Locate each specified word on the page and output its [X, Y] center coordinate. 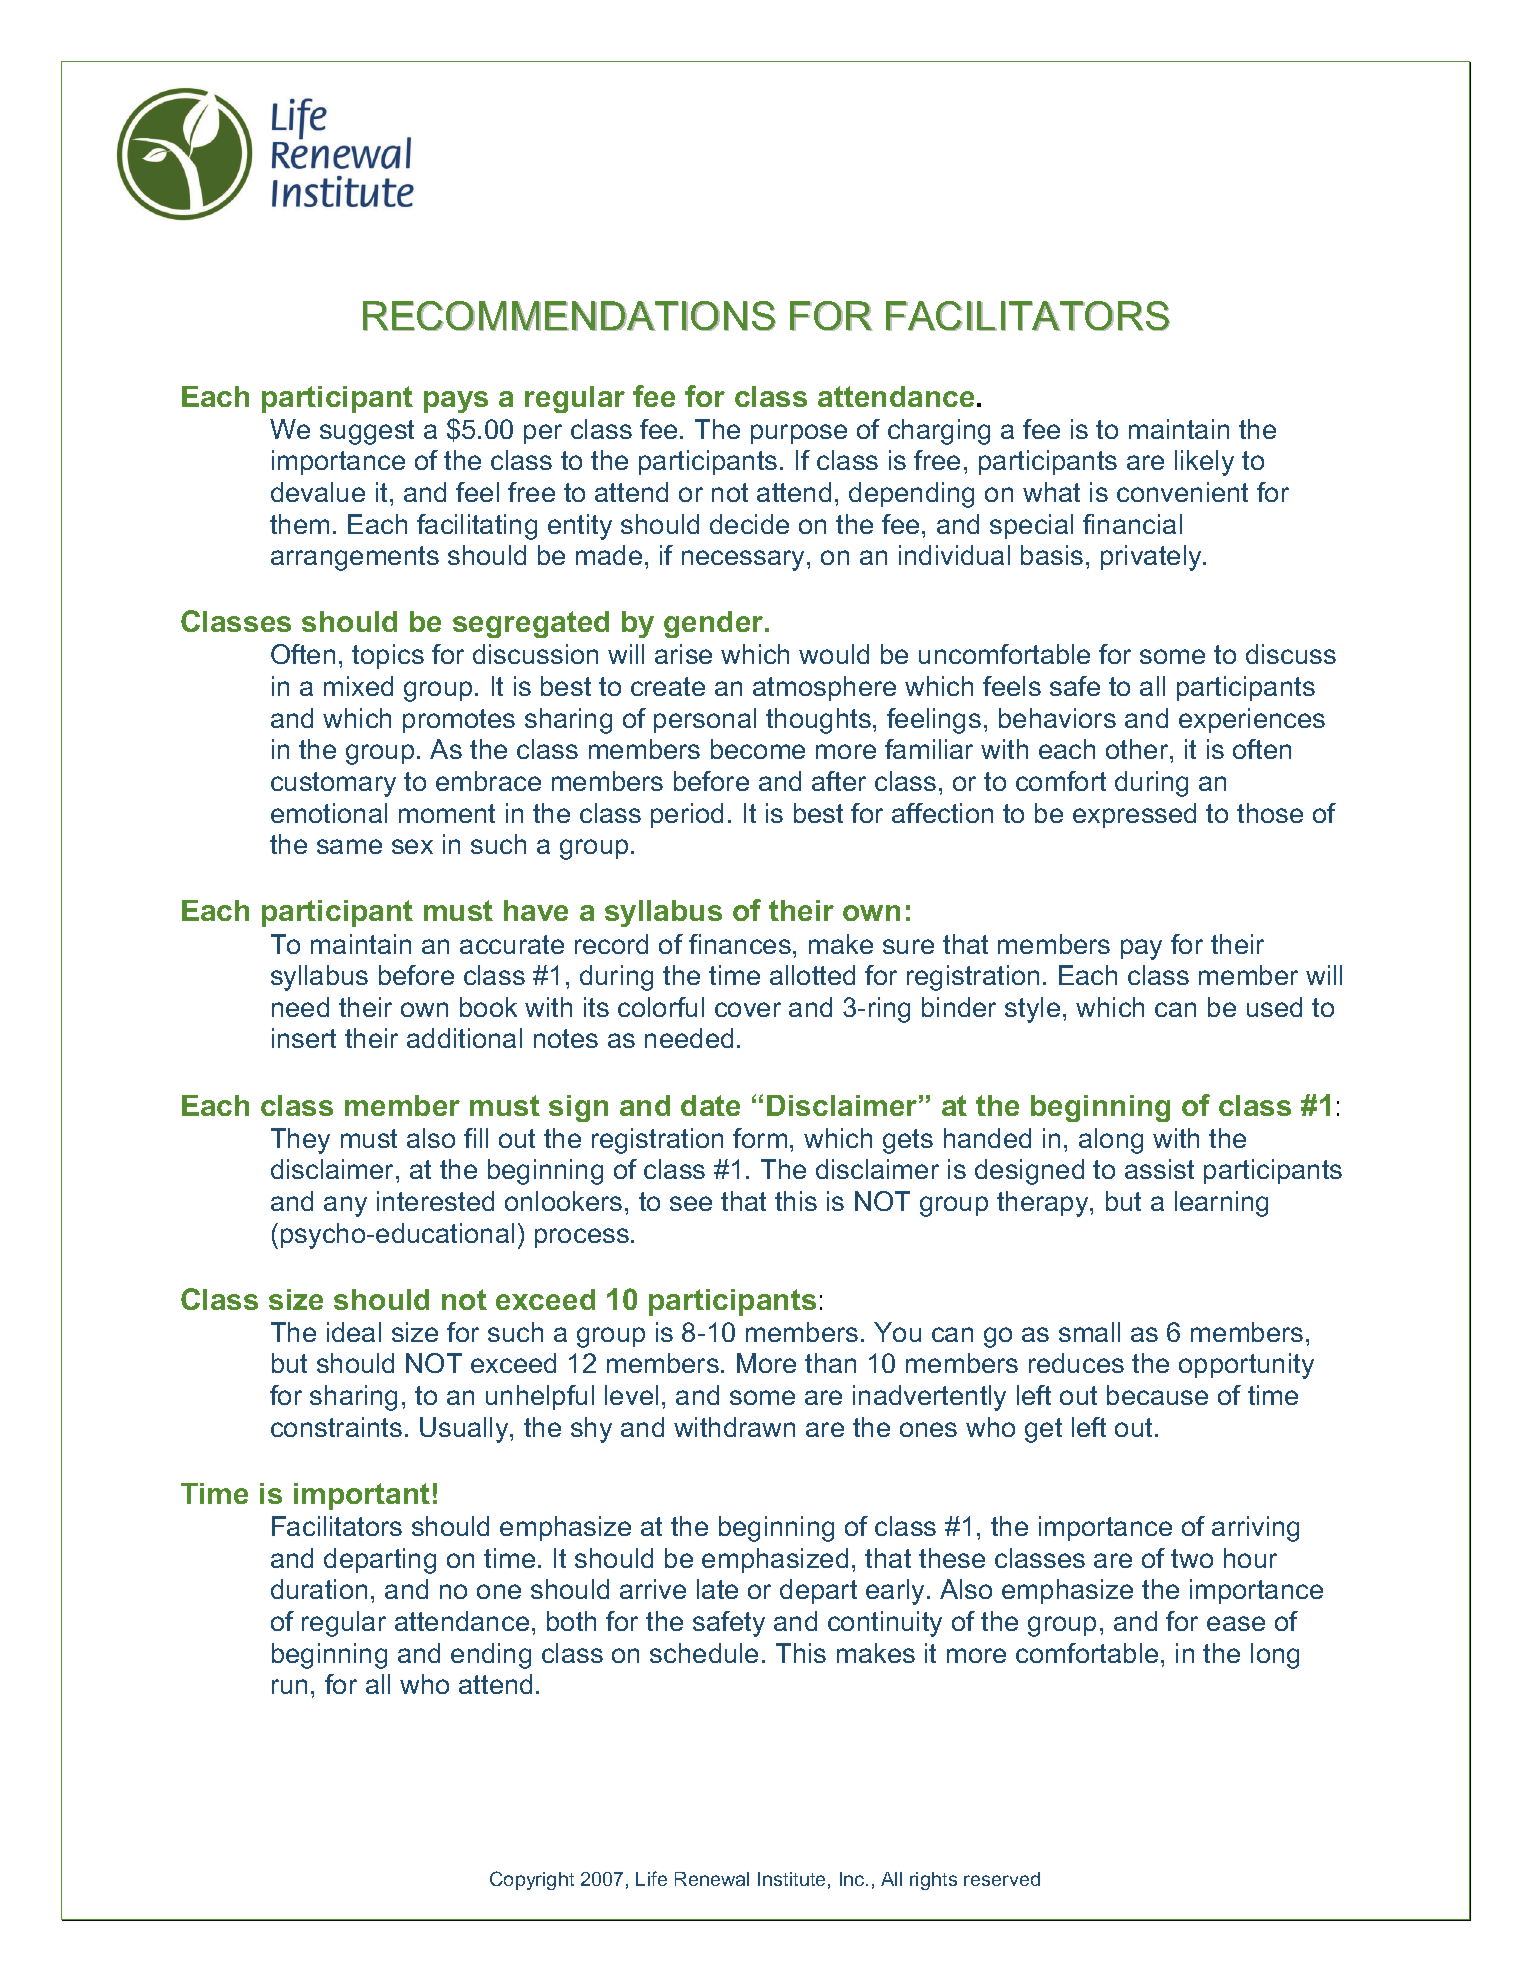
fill [476, 1138]
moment [447, 813]
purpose [799, 434]
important [362, 1496]
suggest [367, 432]
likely [1204, 463]
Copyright [532, 1880]
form [760, 1138]
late [717, 1589]
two [1192, 1558]
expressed [1134, 815]
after [839, 781]
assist [1159, 1169]
